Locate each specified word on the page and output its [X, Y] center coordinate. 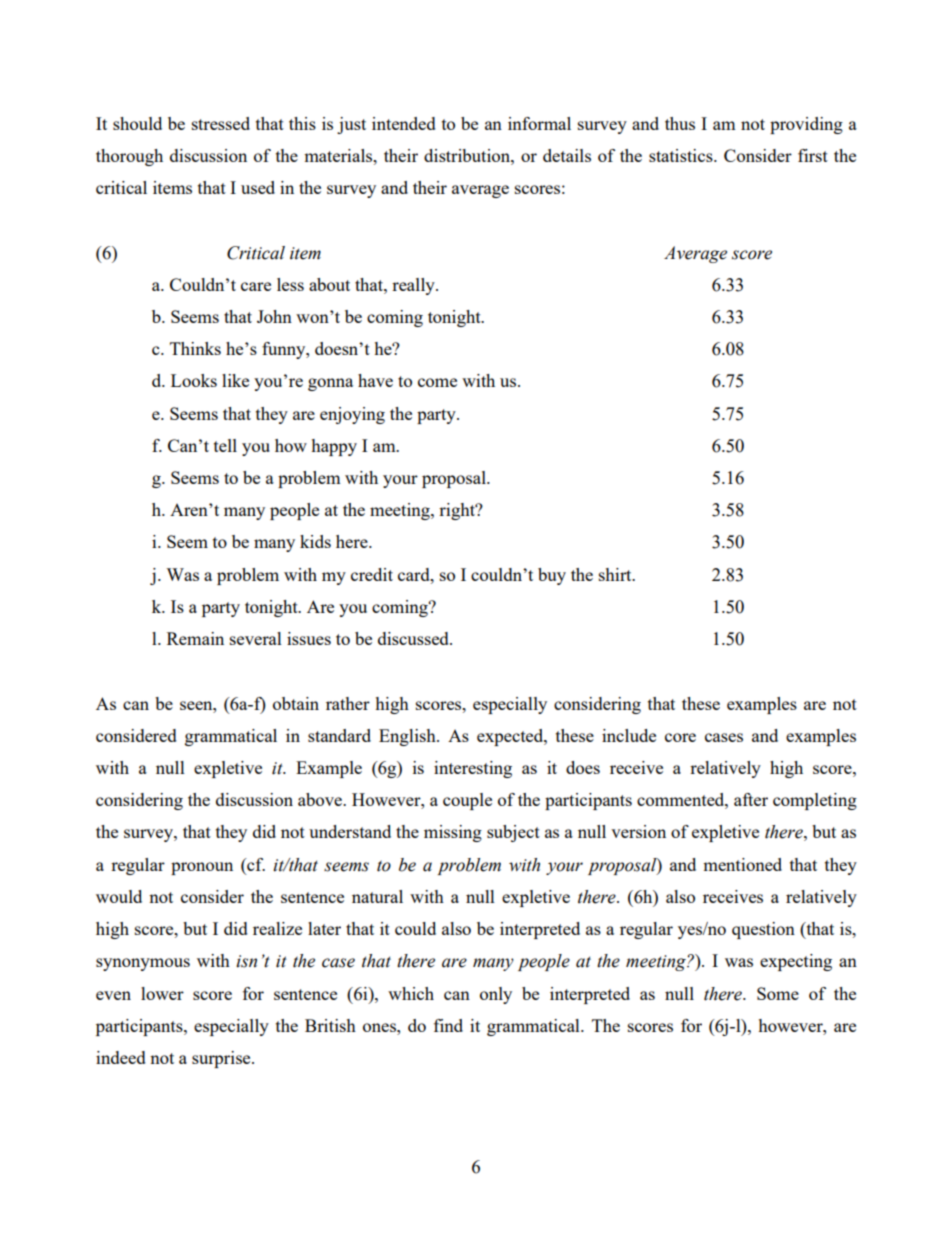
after [751, 799]
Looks [194, 380]
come [437, 382]
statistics [682, 155]
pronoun [202, 868]
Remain [195, 638]
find [448, 1025]
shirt [616, 574]
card [415, 574]
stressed [221, 123]
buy [552, 576]
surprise [222, 1059]
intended [404, 123]
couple [467, 801]
